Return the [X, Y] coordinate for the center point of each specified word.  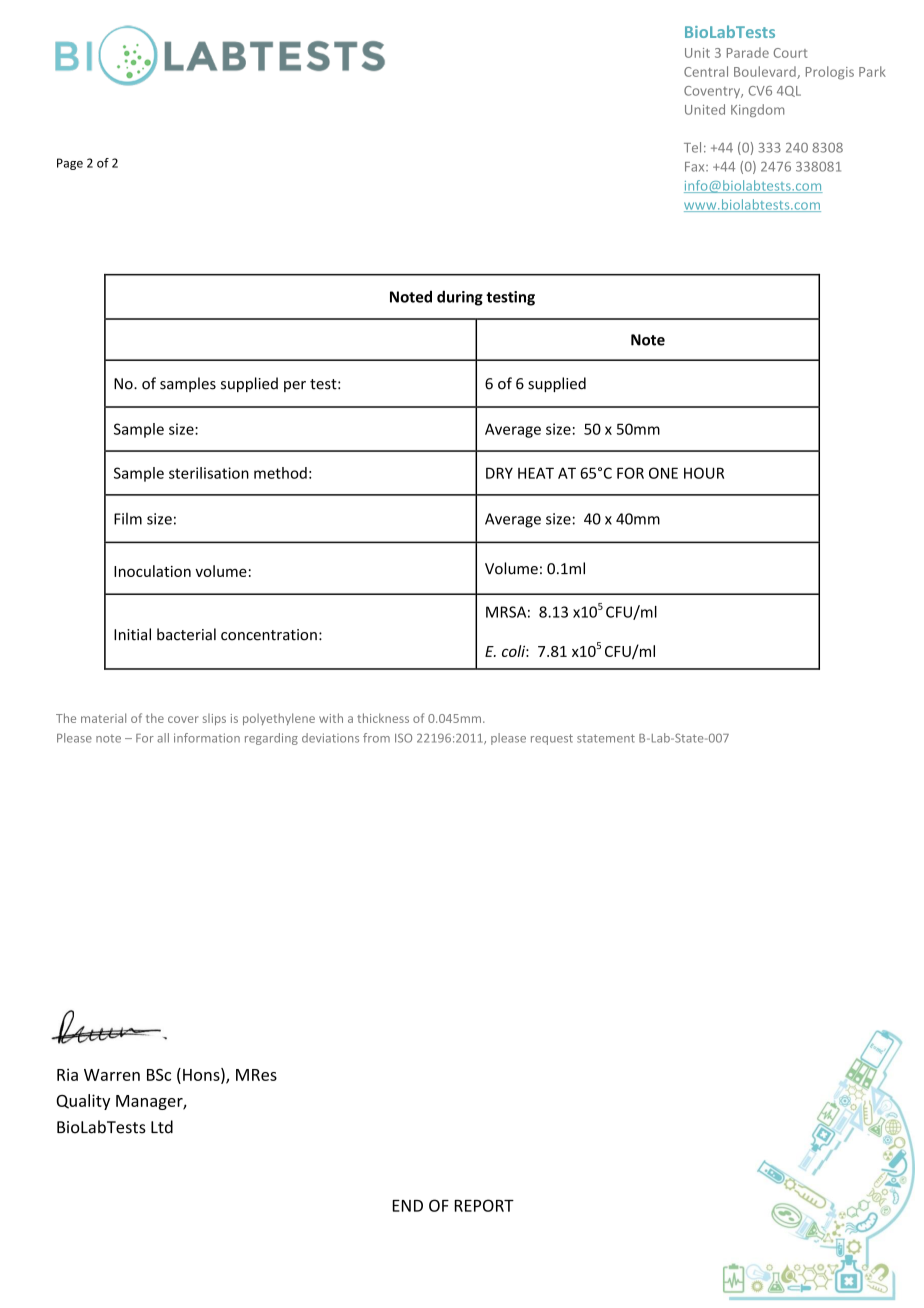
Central [706, 71]
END [408, 1206]
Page [70, 164]
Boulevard [766, 72]
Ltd [162, 1127]
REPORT [484, 1205]
